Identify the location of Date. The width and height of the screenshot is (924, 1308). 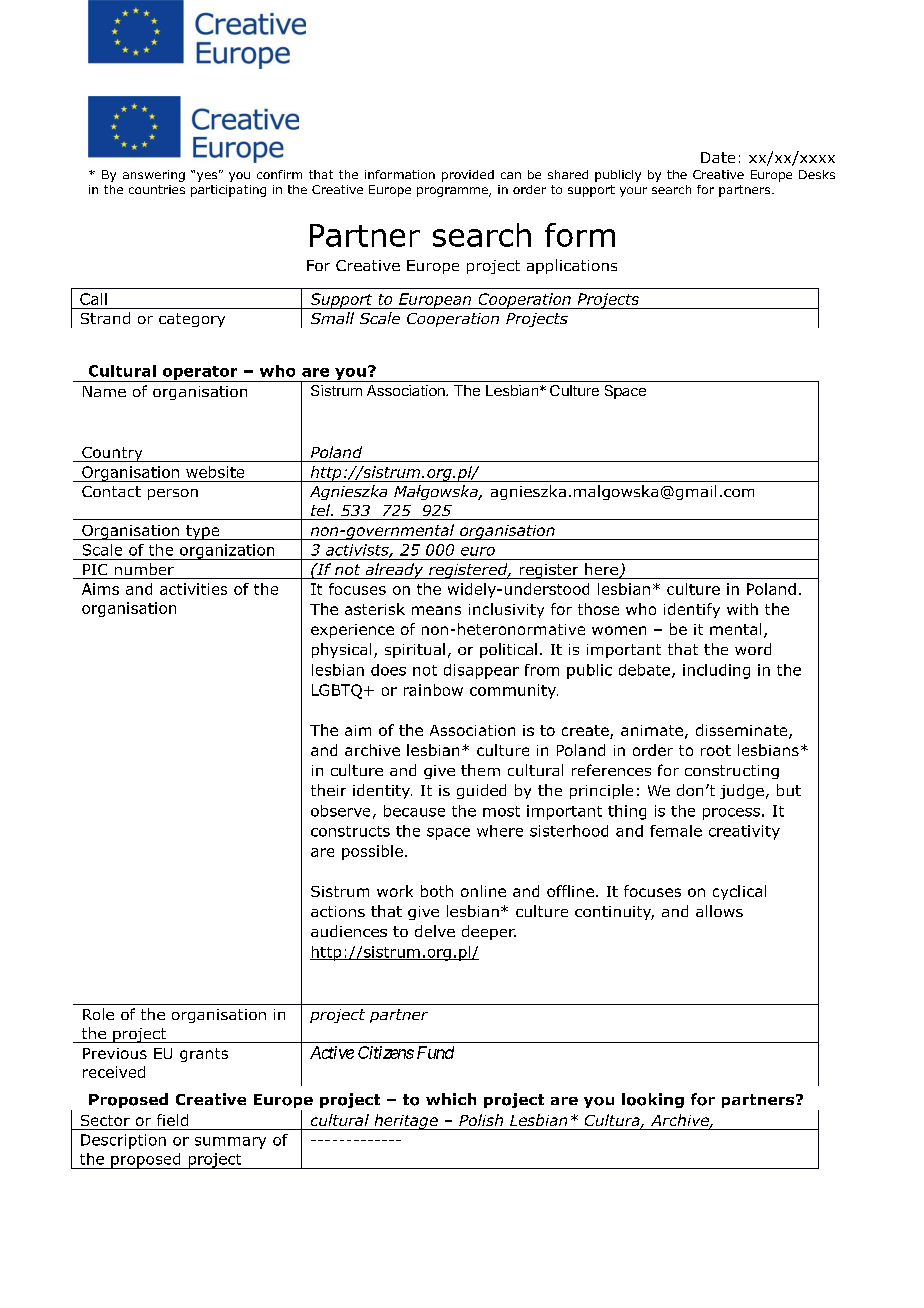
(718, 157).
